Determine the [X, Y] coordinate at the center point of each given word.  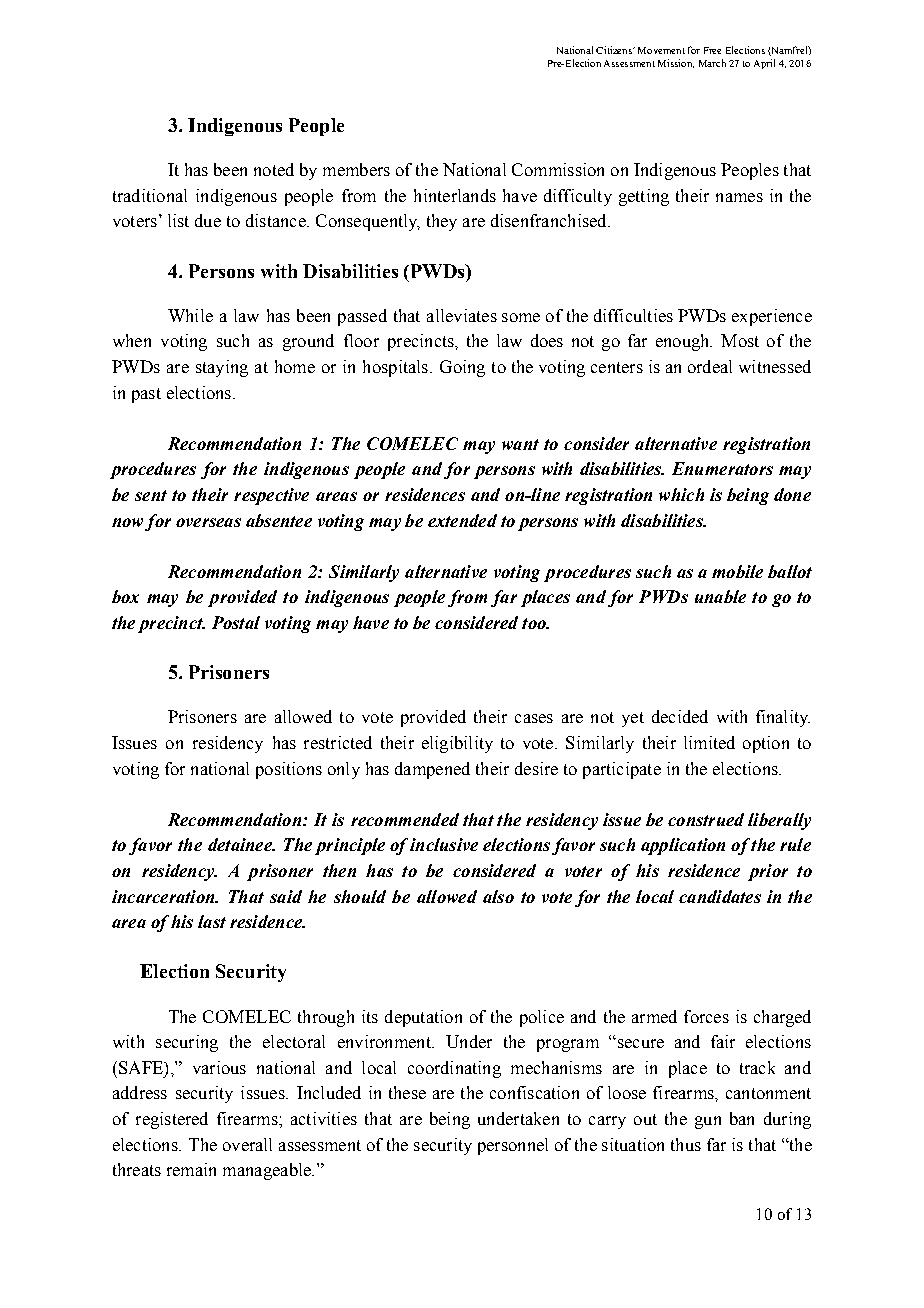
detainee [241, 844]
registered [172, 1120]
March [712, 63]
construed [706, 819]
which [681, 494]
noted [274, 169]
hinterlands [455, 195]
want [520, 444]
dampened [432, 770]
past [146, 395]
